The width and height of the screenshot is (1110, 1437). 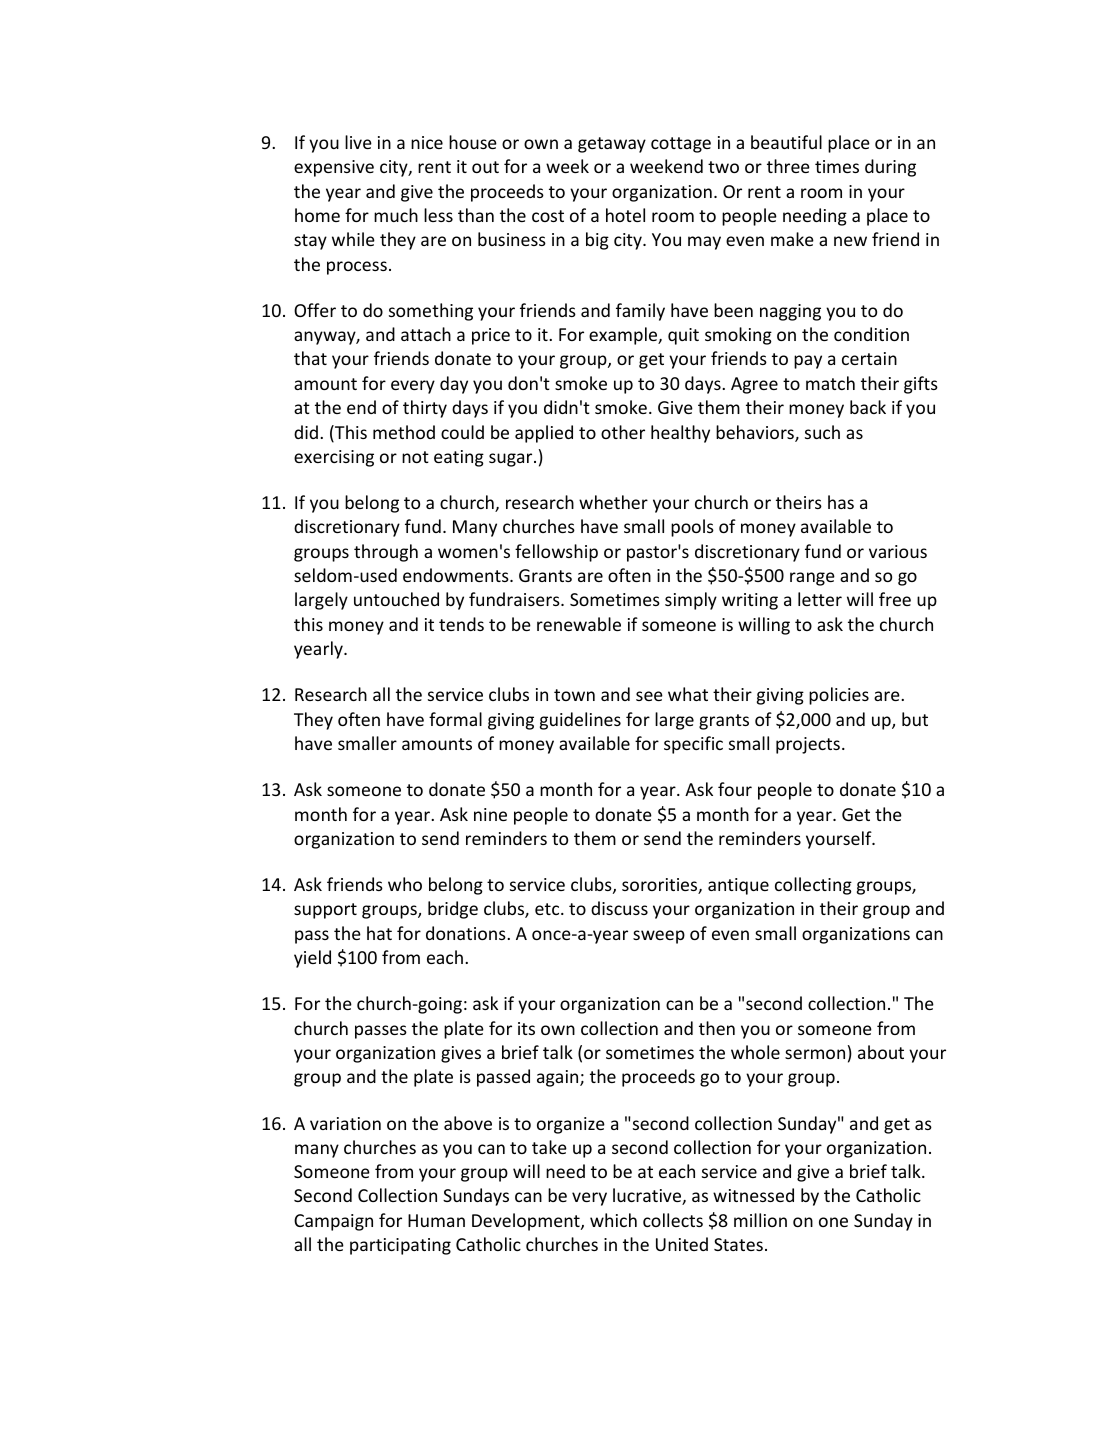 What do you see at coordinates (358, 142) in the screenshot?
I see `live` at bounding box center [358, 142].
